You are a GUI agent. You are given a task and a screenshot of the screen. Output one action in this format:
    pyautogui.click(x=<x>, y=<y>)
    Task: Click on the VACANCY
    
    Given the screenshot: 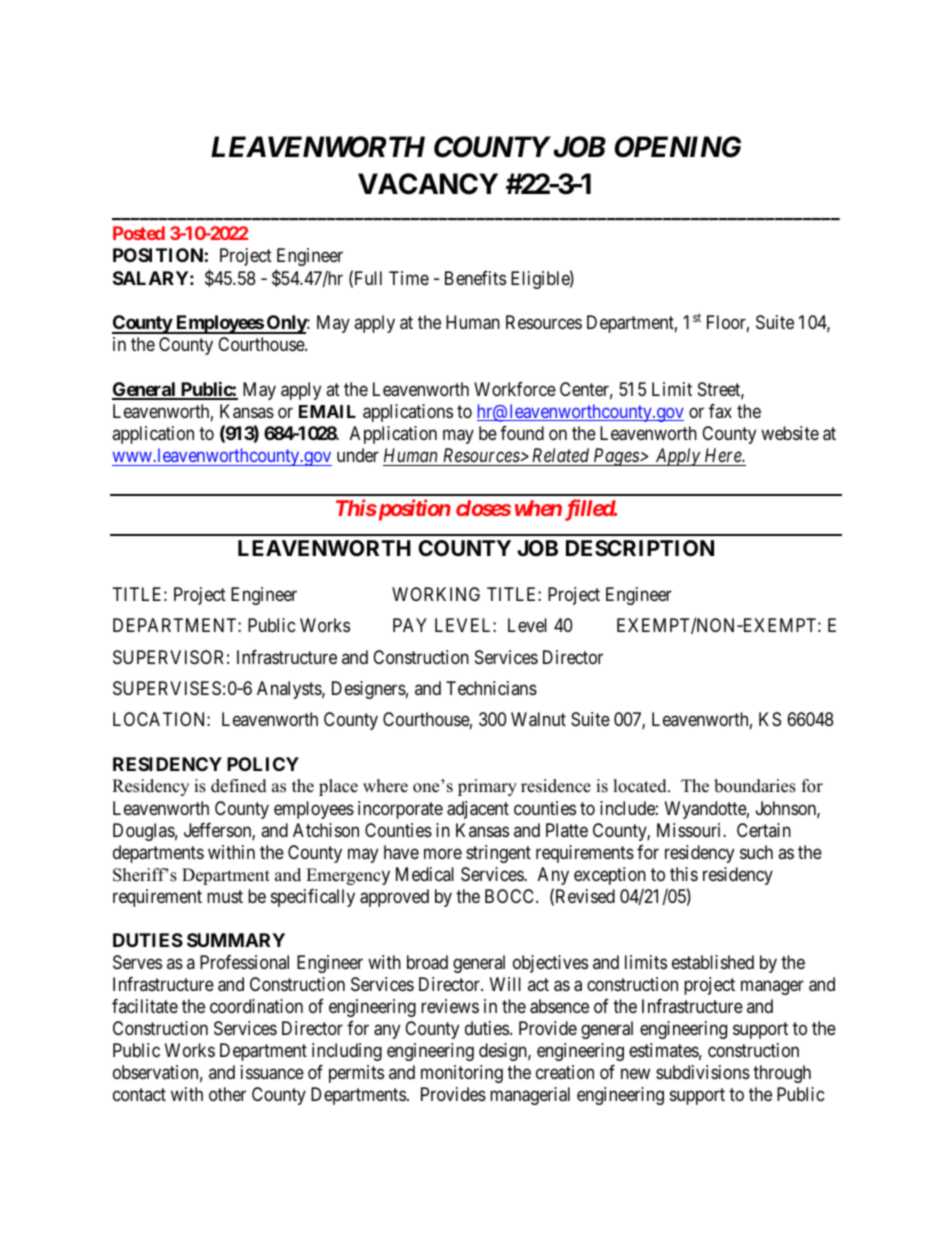 What is the action you would take?
    pyautogui.click(x=428, y=184)
